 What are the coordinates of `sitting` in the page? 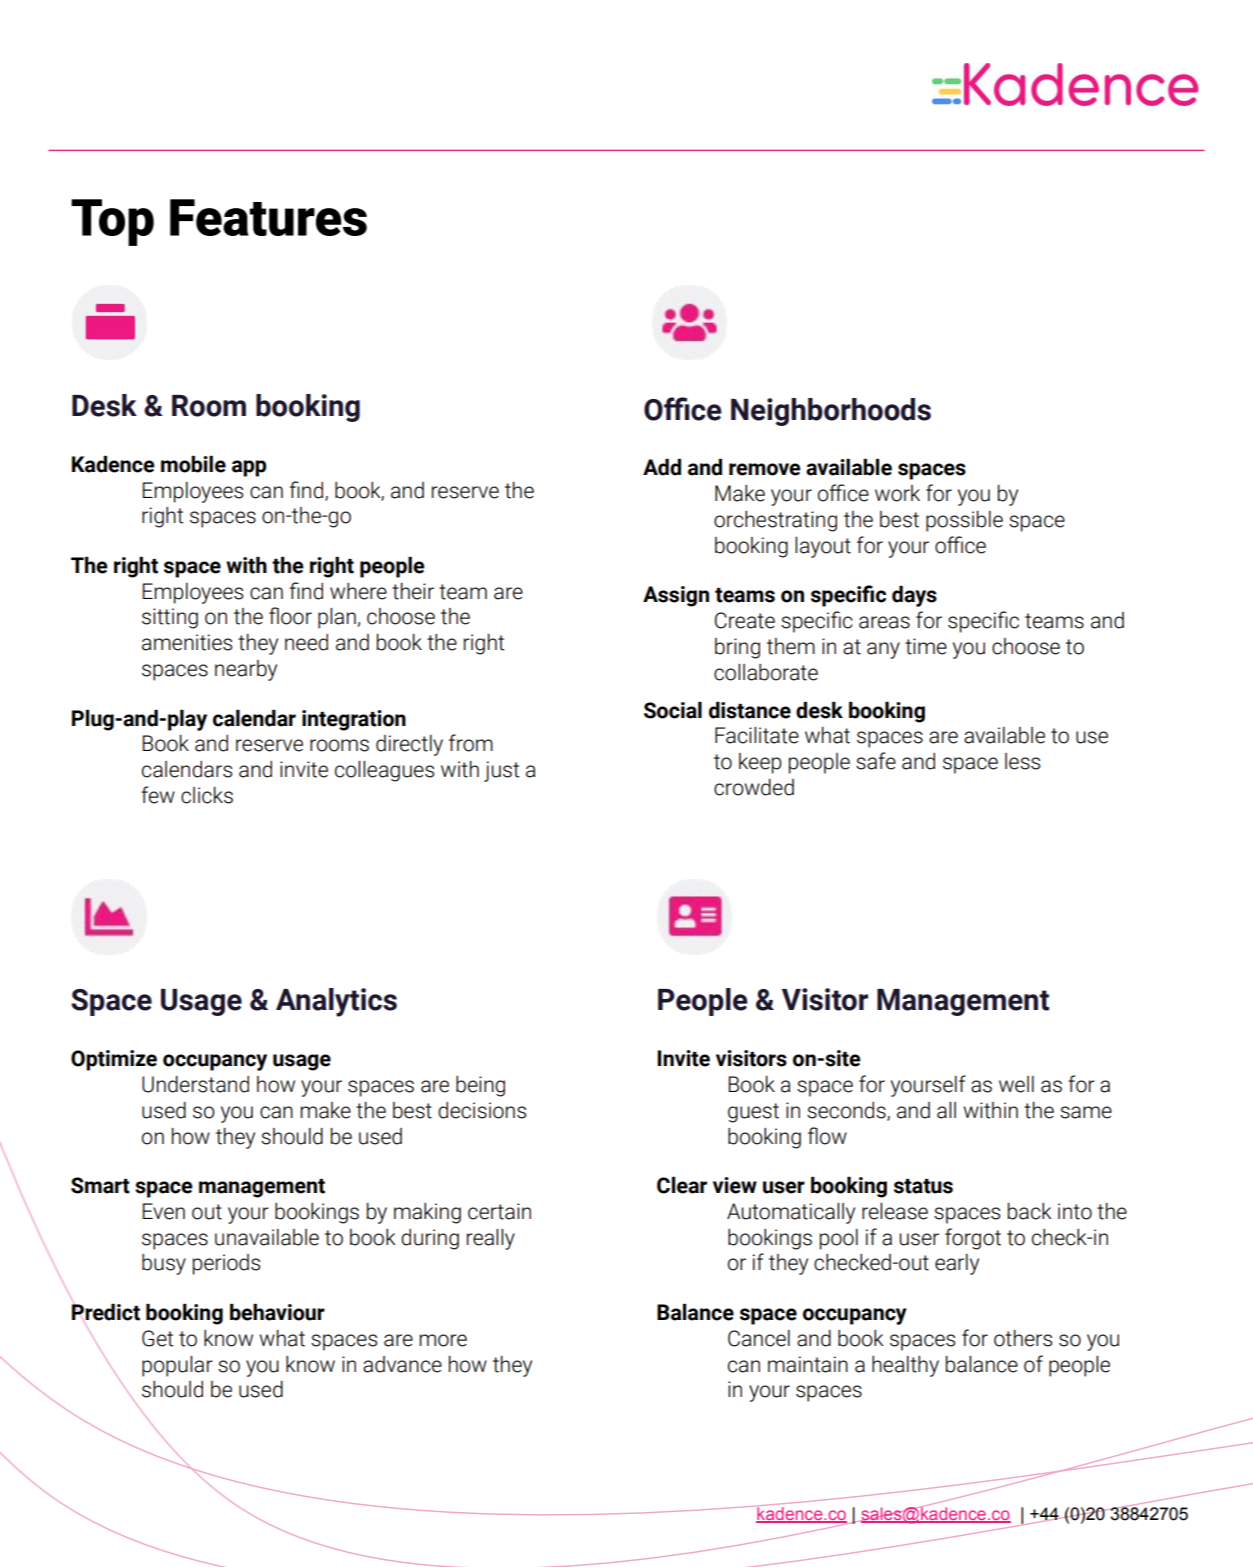 It's located at (170, 618).
